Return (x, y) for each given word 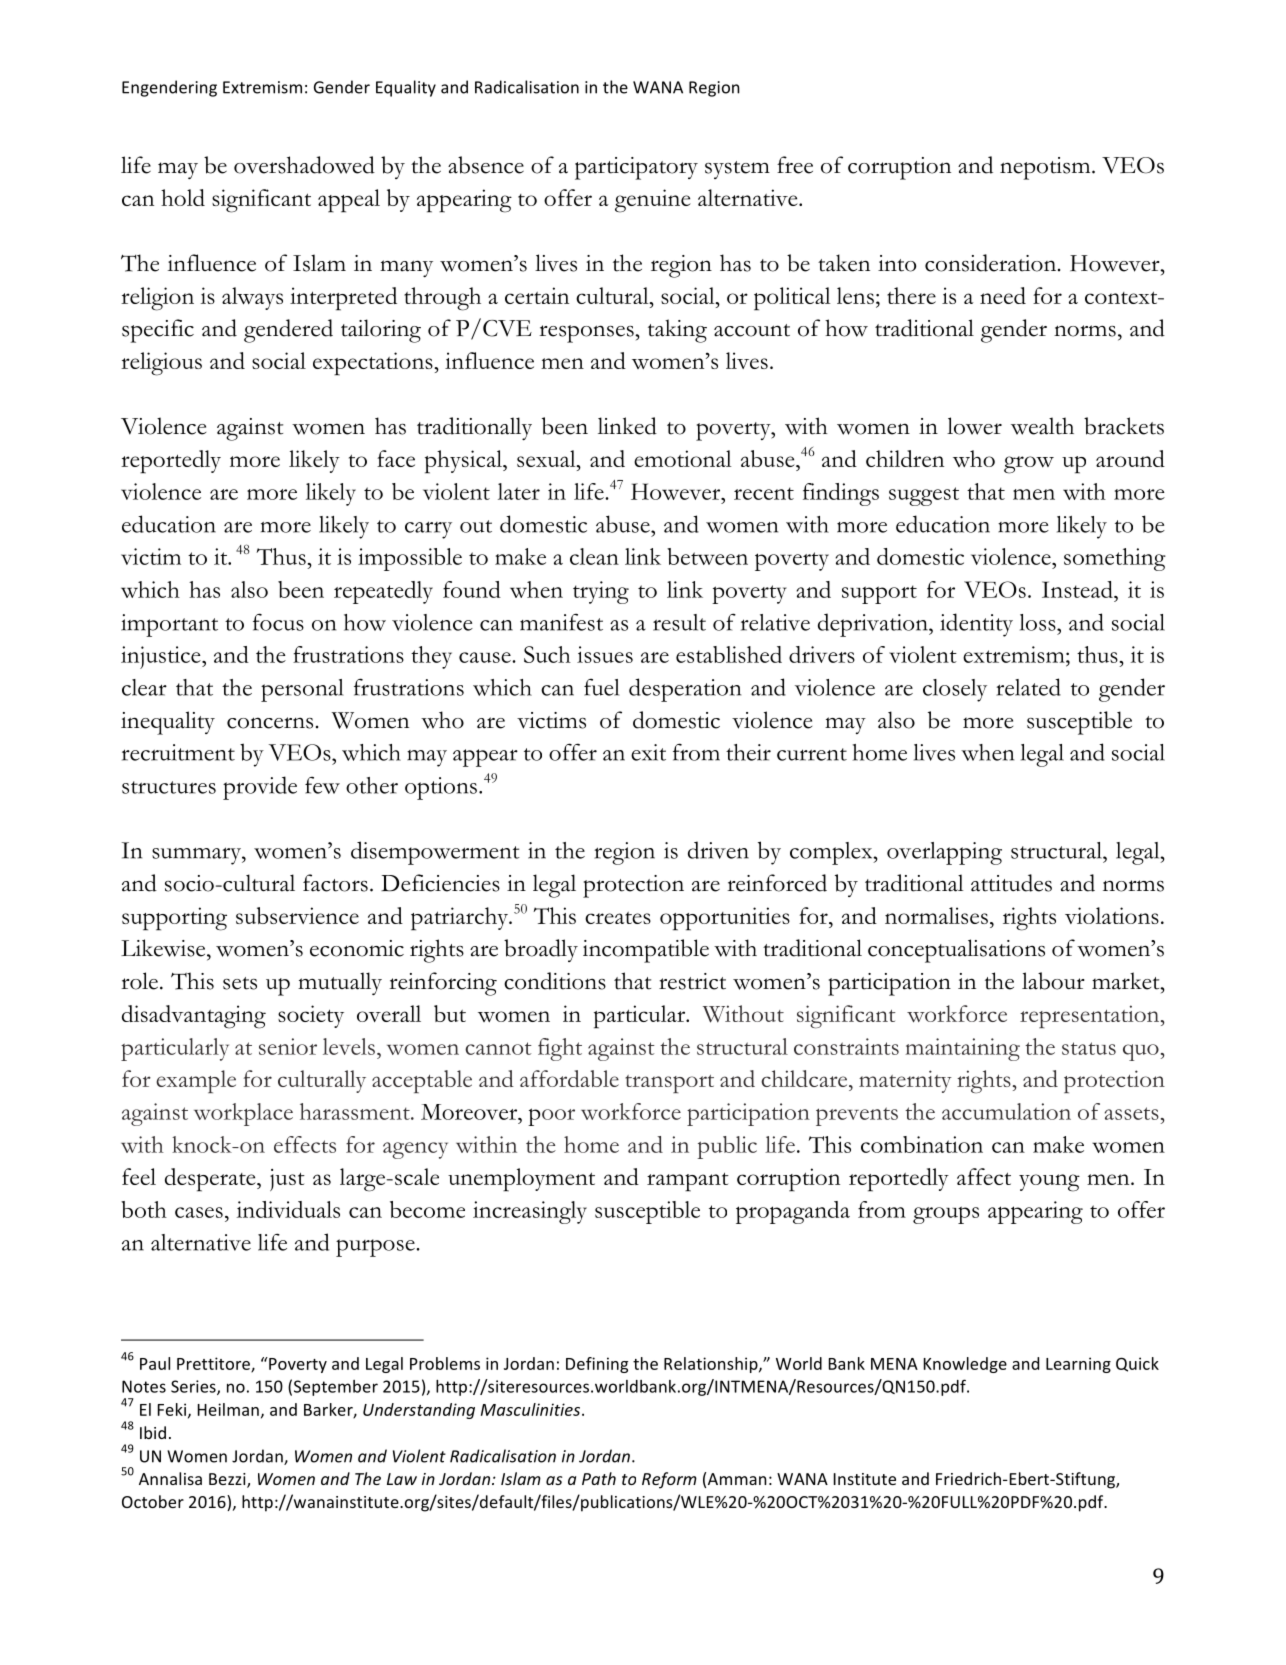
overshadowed (304, 165)
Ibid (153, 1432)
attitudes (1011, 883)
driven (718, 850)
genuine (653, 201)
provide (260, 788)
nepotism (1046, 168)
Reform (669, 1480)
